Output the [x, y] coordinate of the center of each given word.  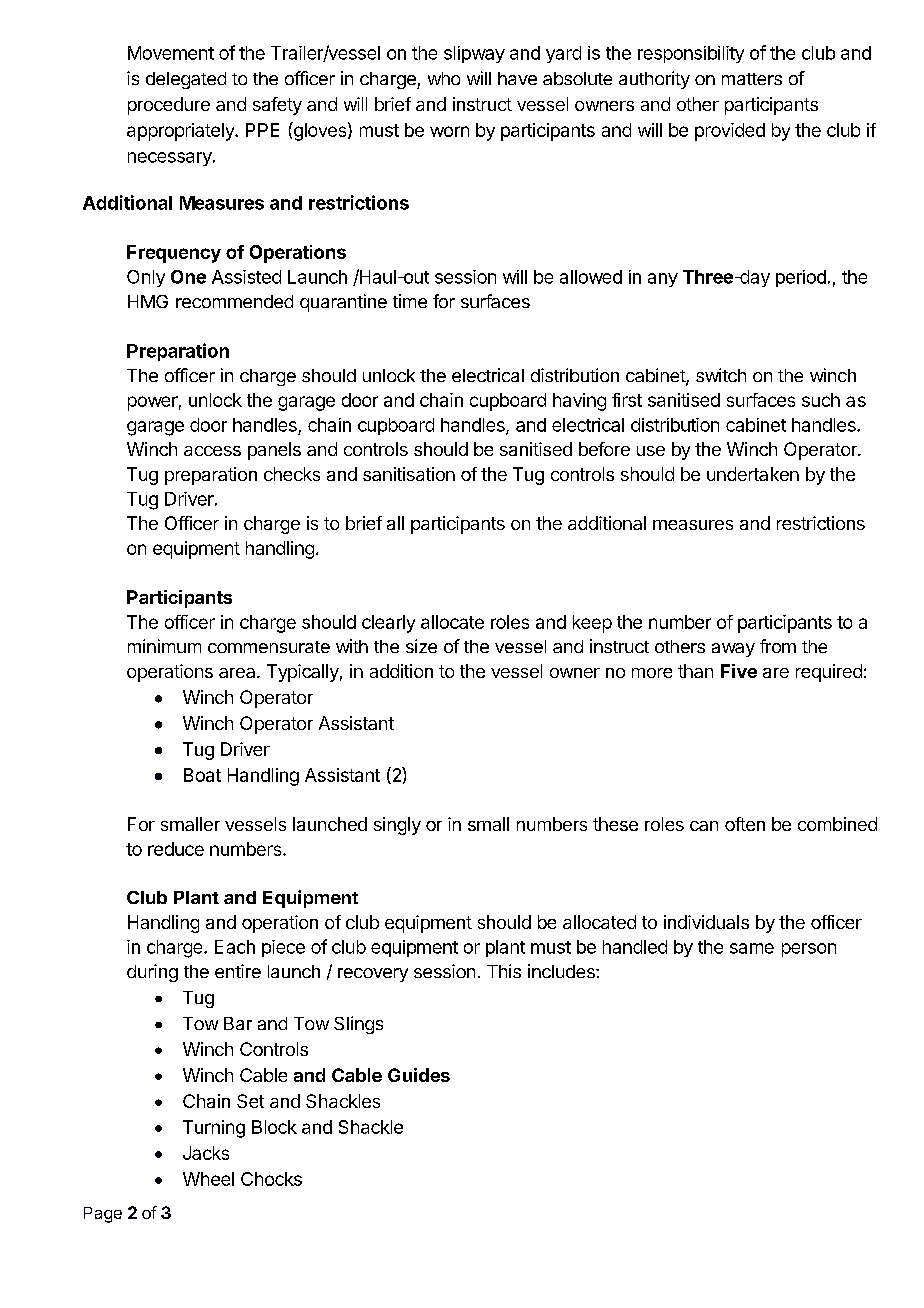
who [444, 78]
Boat [202, 775]
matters [752, 79]
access [212, 451]
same [752, 948]
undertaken [753, 474]
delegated [186, 80]
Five [739, 671]
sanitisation [409, 474]
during [152, 973]
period [801, 278]
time [410, 301]
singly [397, 826]
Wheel [208, 1179]
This [504, 971]
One [188, 277]
